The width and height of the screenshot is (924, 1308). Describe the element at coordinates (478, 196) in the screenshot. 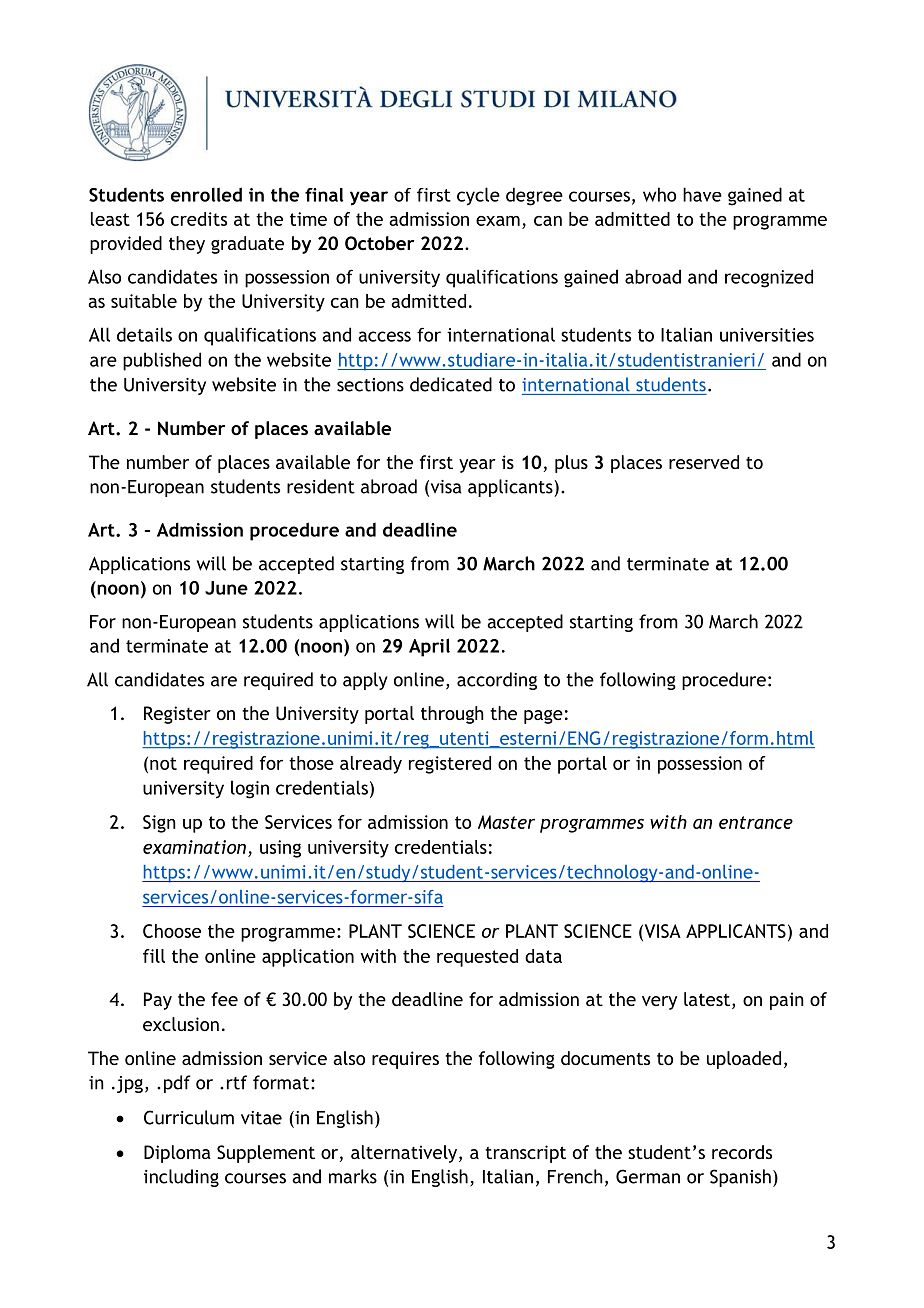

I see `cycle` at that location.
